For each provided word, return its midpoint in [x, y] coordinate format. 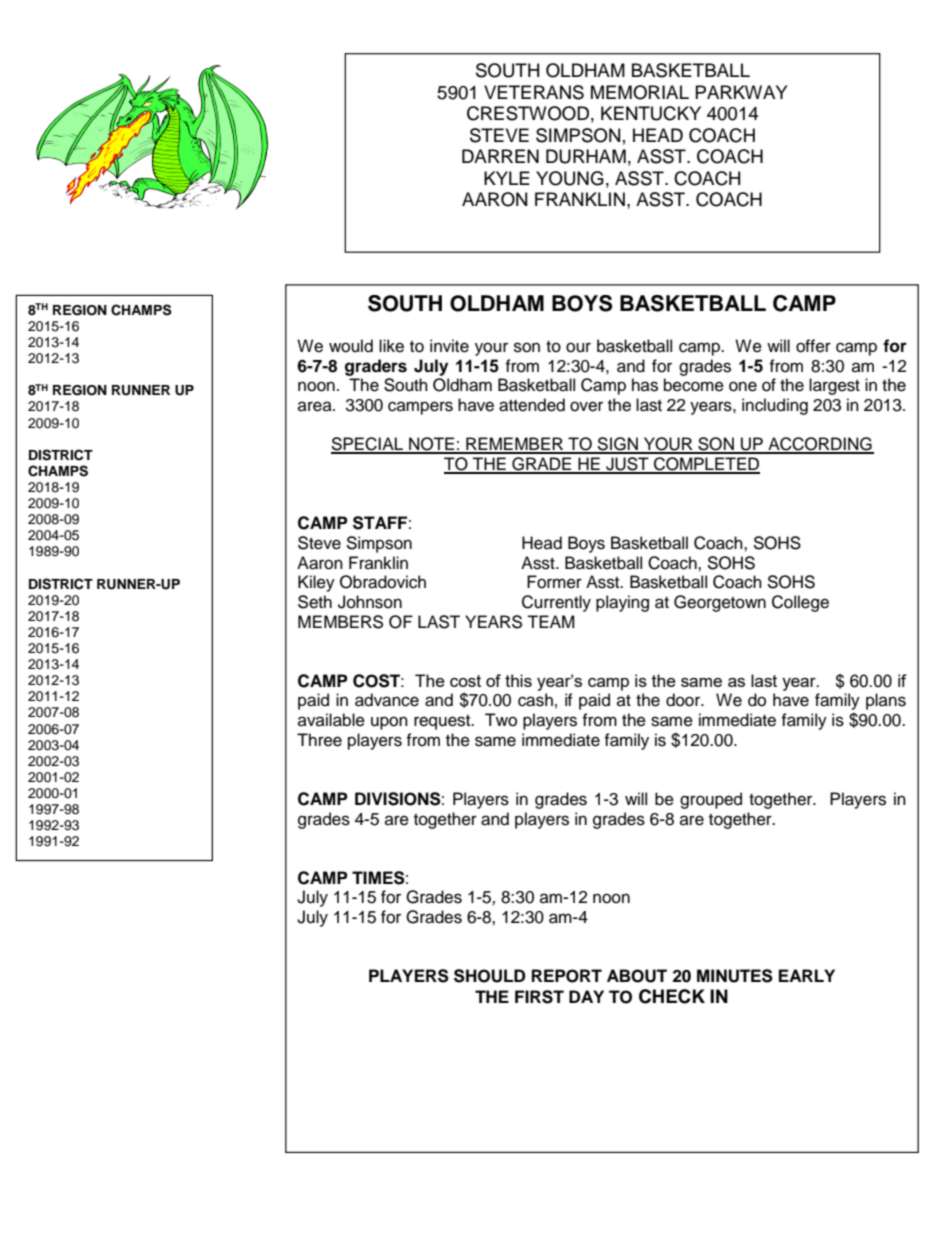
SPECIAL [368, 445]
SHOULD [489, 976]
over [586, 406]
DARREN [500, 156]
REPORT [567, 976]
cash [535, 700]
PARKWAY [741, 92]
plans [886, 701]
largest [834, 386]
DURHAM [586, 156]
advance [387, 700]
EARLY [807, 975]
